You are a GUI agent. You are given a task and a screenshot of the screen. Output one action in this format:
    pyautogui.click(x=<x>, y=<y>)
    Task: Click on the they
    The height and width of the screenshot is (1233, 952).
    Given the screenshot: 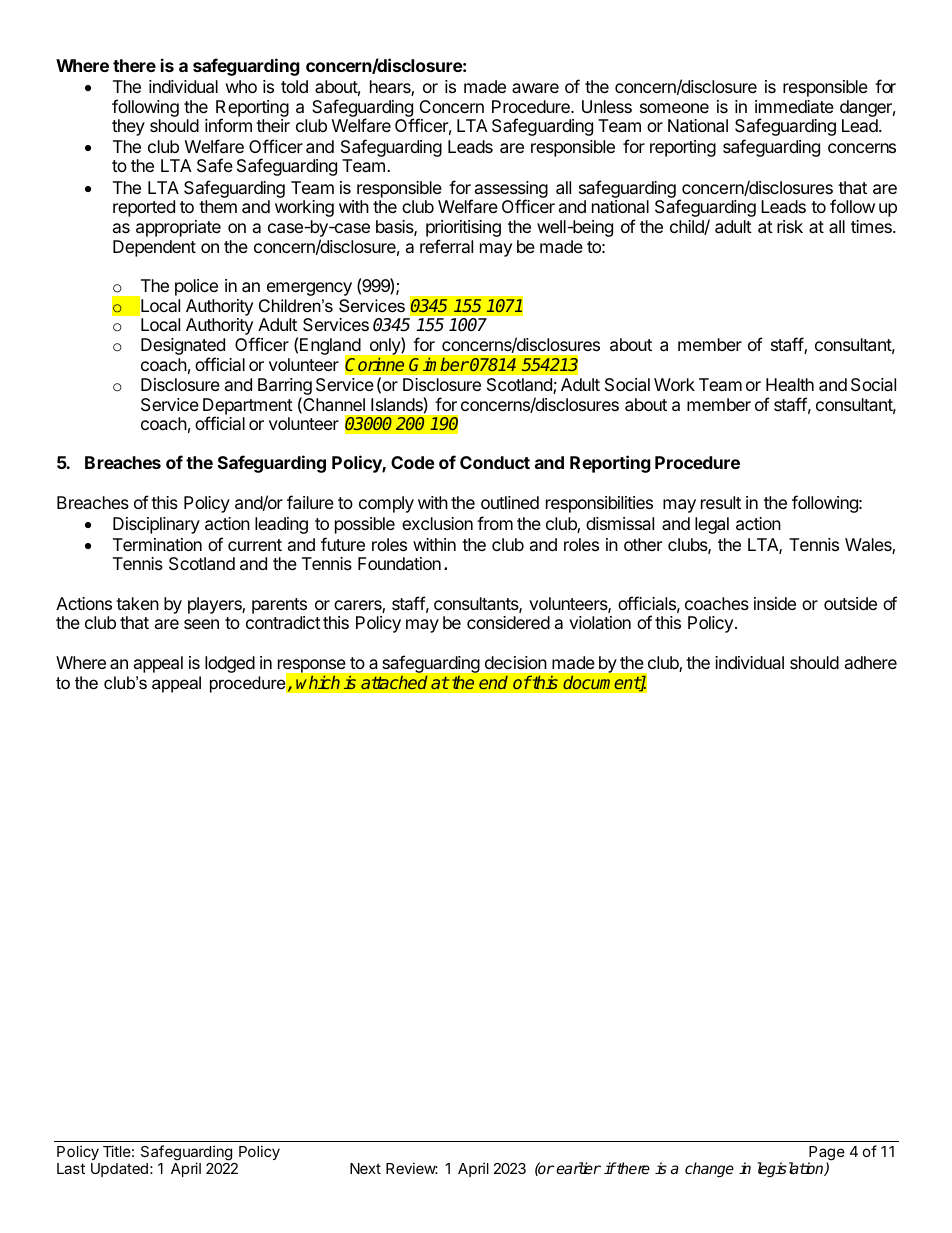 What is the action you would take?
    pyautogui.click(x=128, y=127)
